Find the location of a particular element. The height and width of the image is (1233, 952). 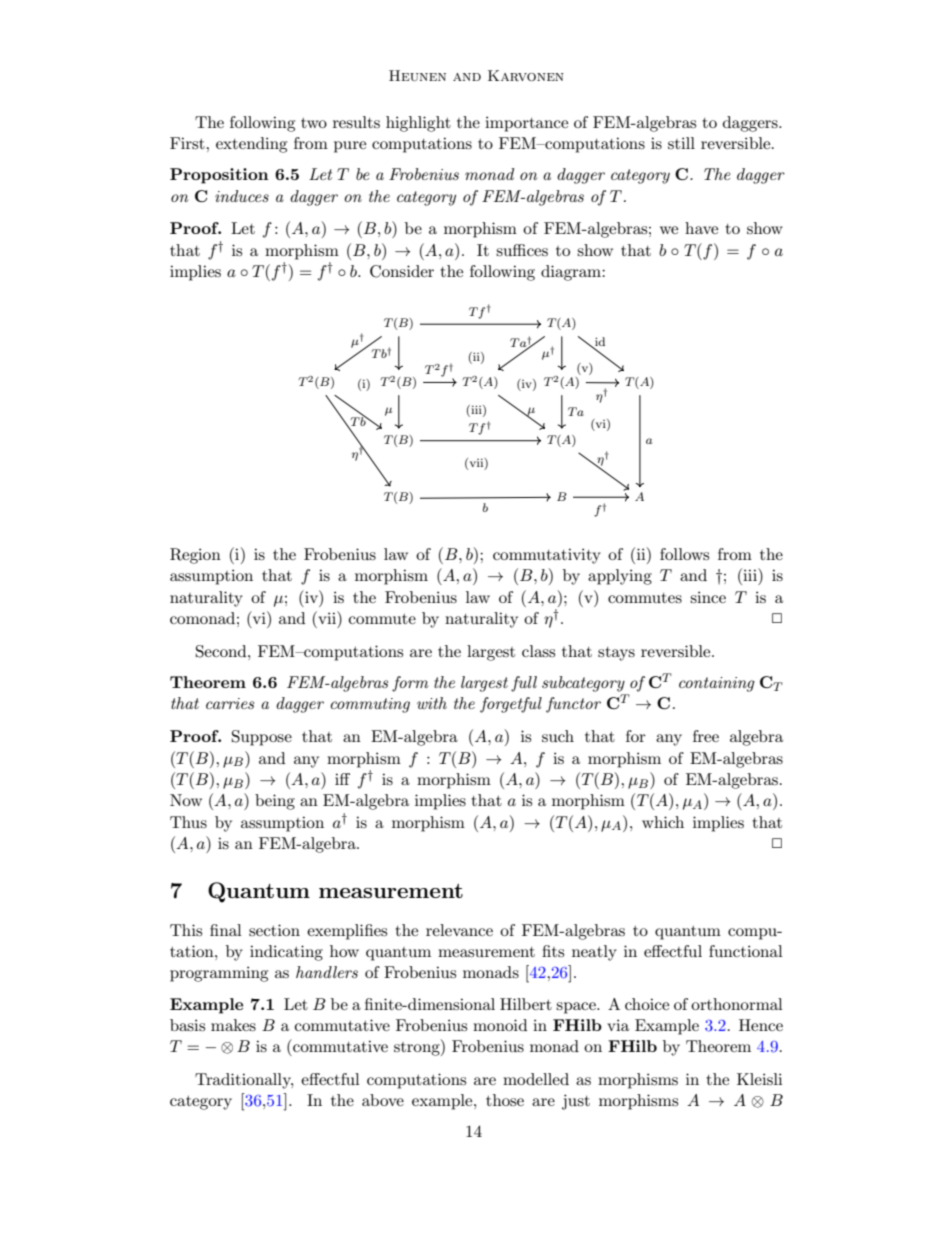

commutativity is located at coordinates (547, 556).
